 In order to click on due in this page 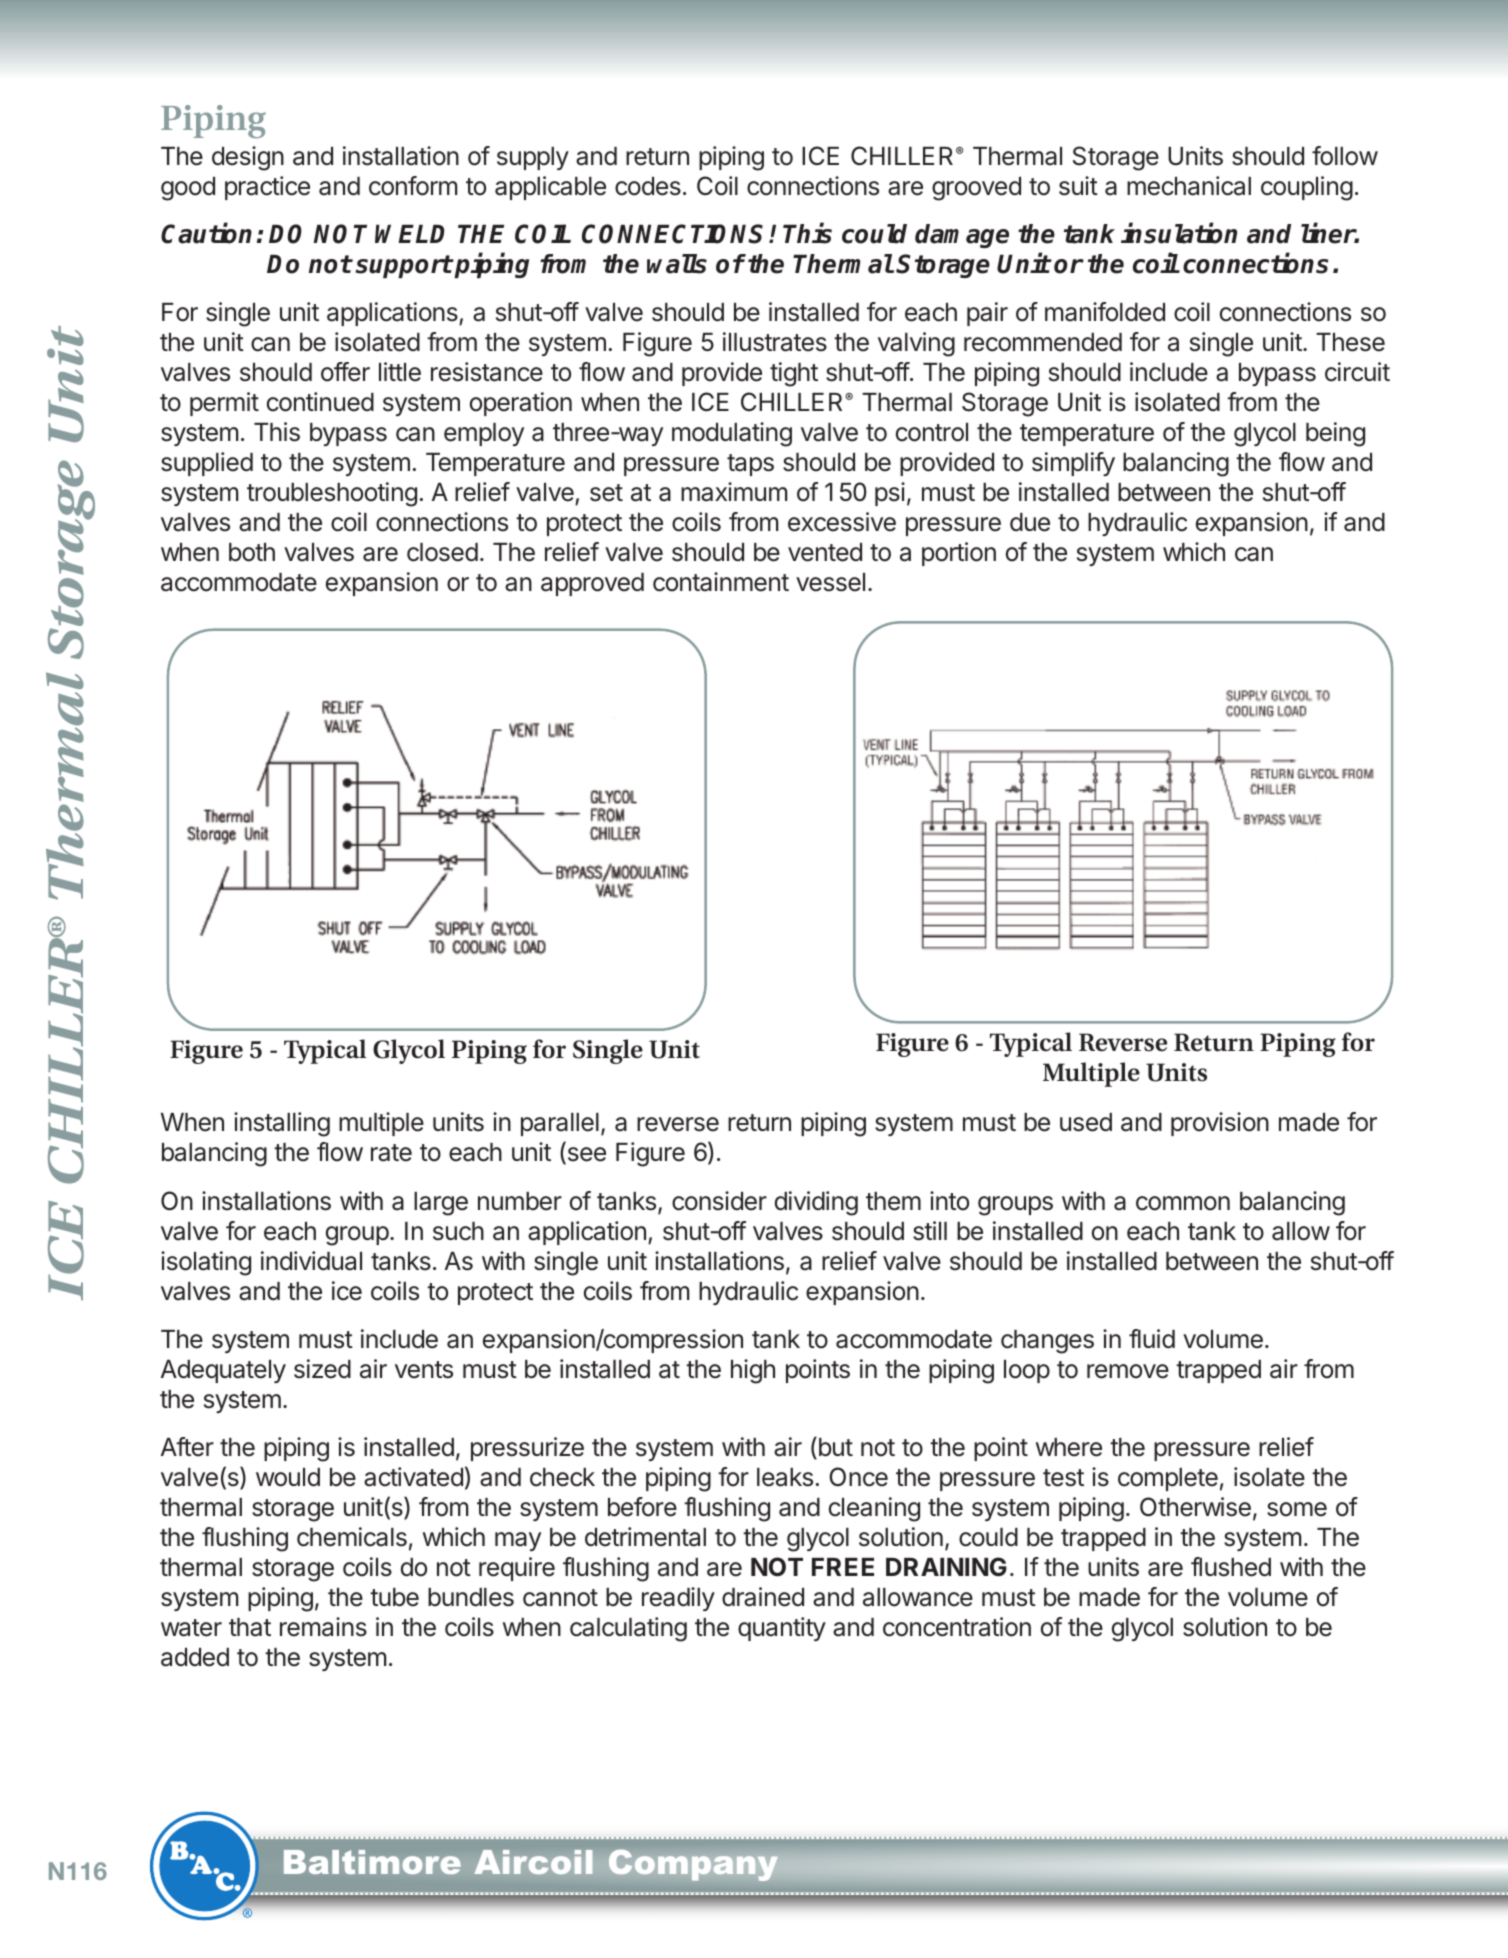, I will do `click(1030, 522)`.
